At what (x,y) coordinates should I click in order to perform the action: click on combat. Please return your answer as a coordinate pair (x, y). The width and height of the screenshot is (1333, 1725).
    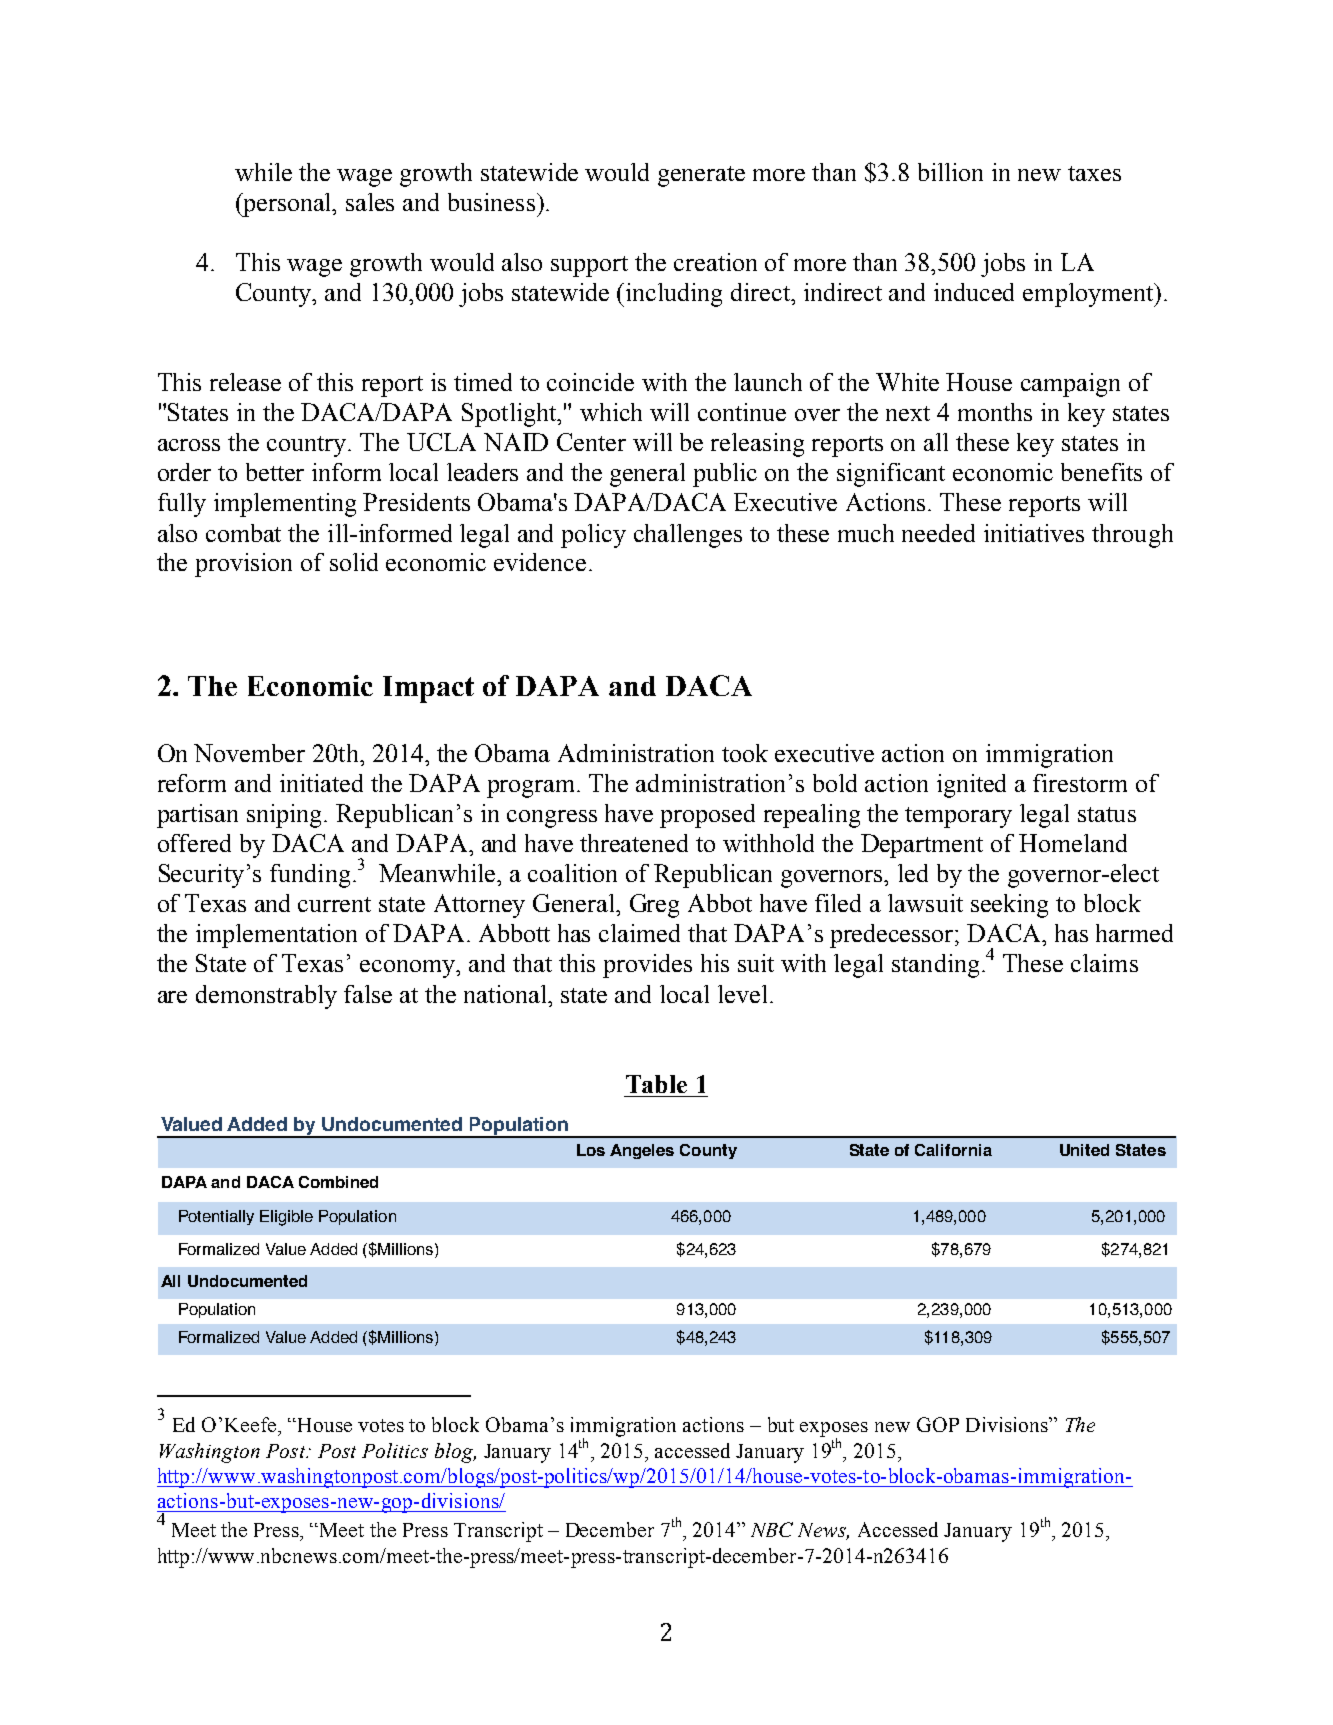
    Looking at the image, I should click on (243, 533).
